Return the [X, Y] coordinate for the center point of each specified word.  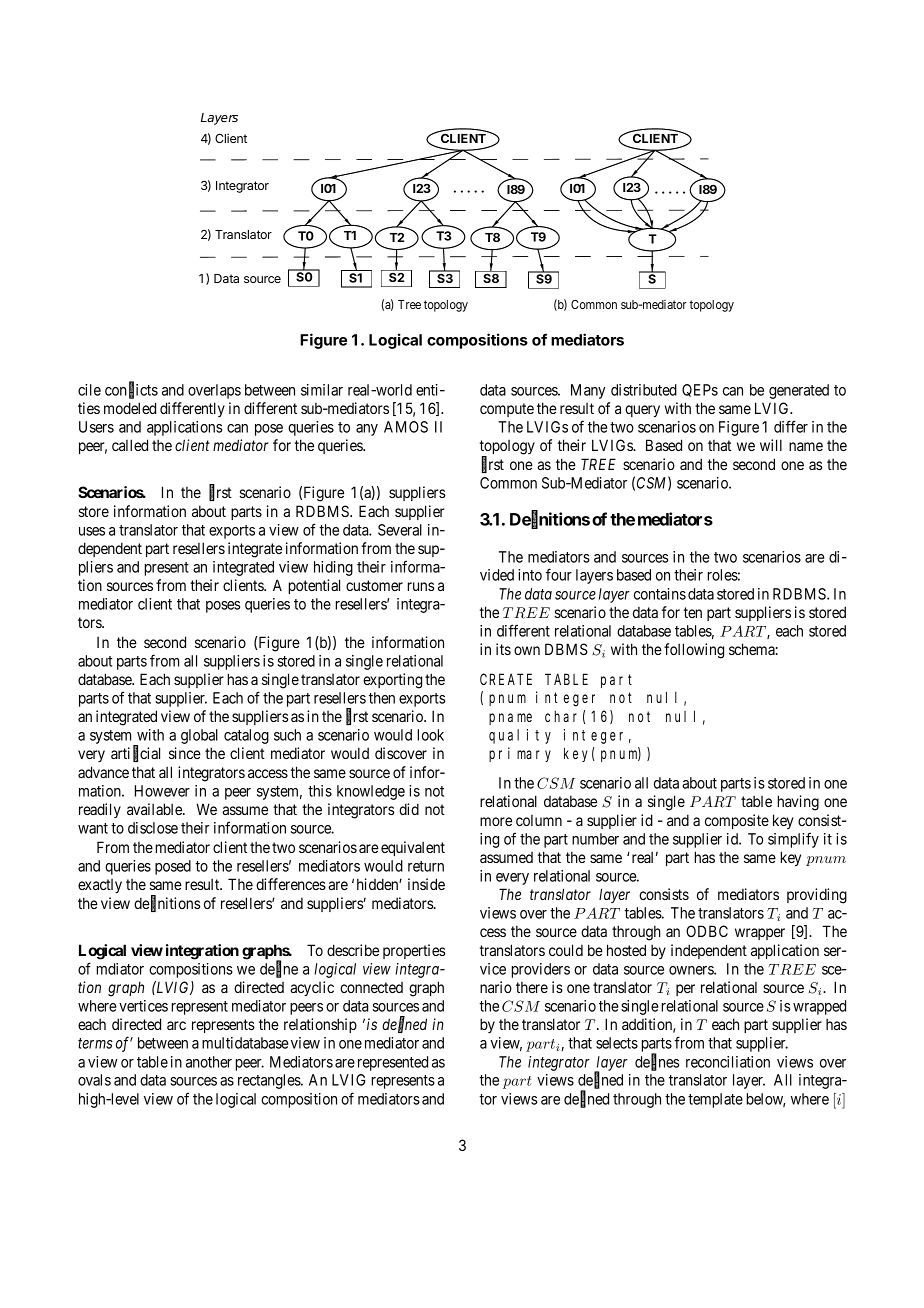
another [209, 1062]
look [431, 735]
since [185, 753]
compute [507, 410]
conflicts [131, 390]
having [798, 803]
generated [799, 391]
